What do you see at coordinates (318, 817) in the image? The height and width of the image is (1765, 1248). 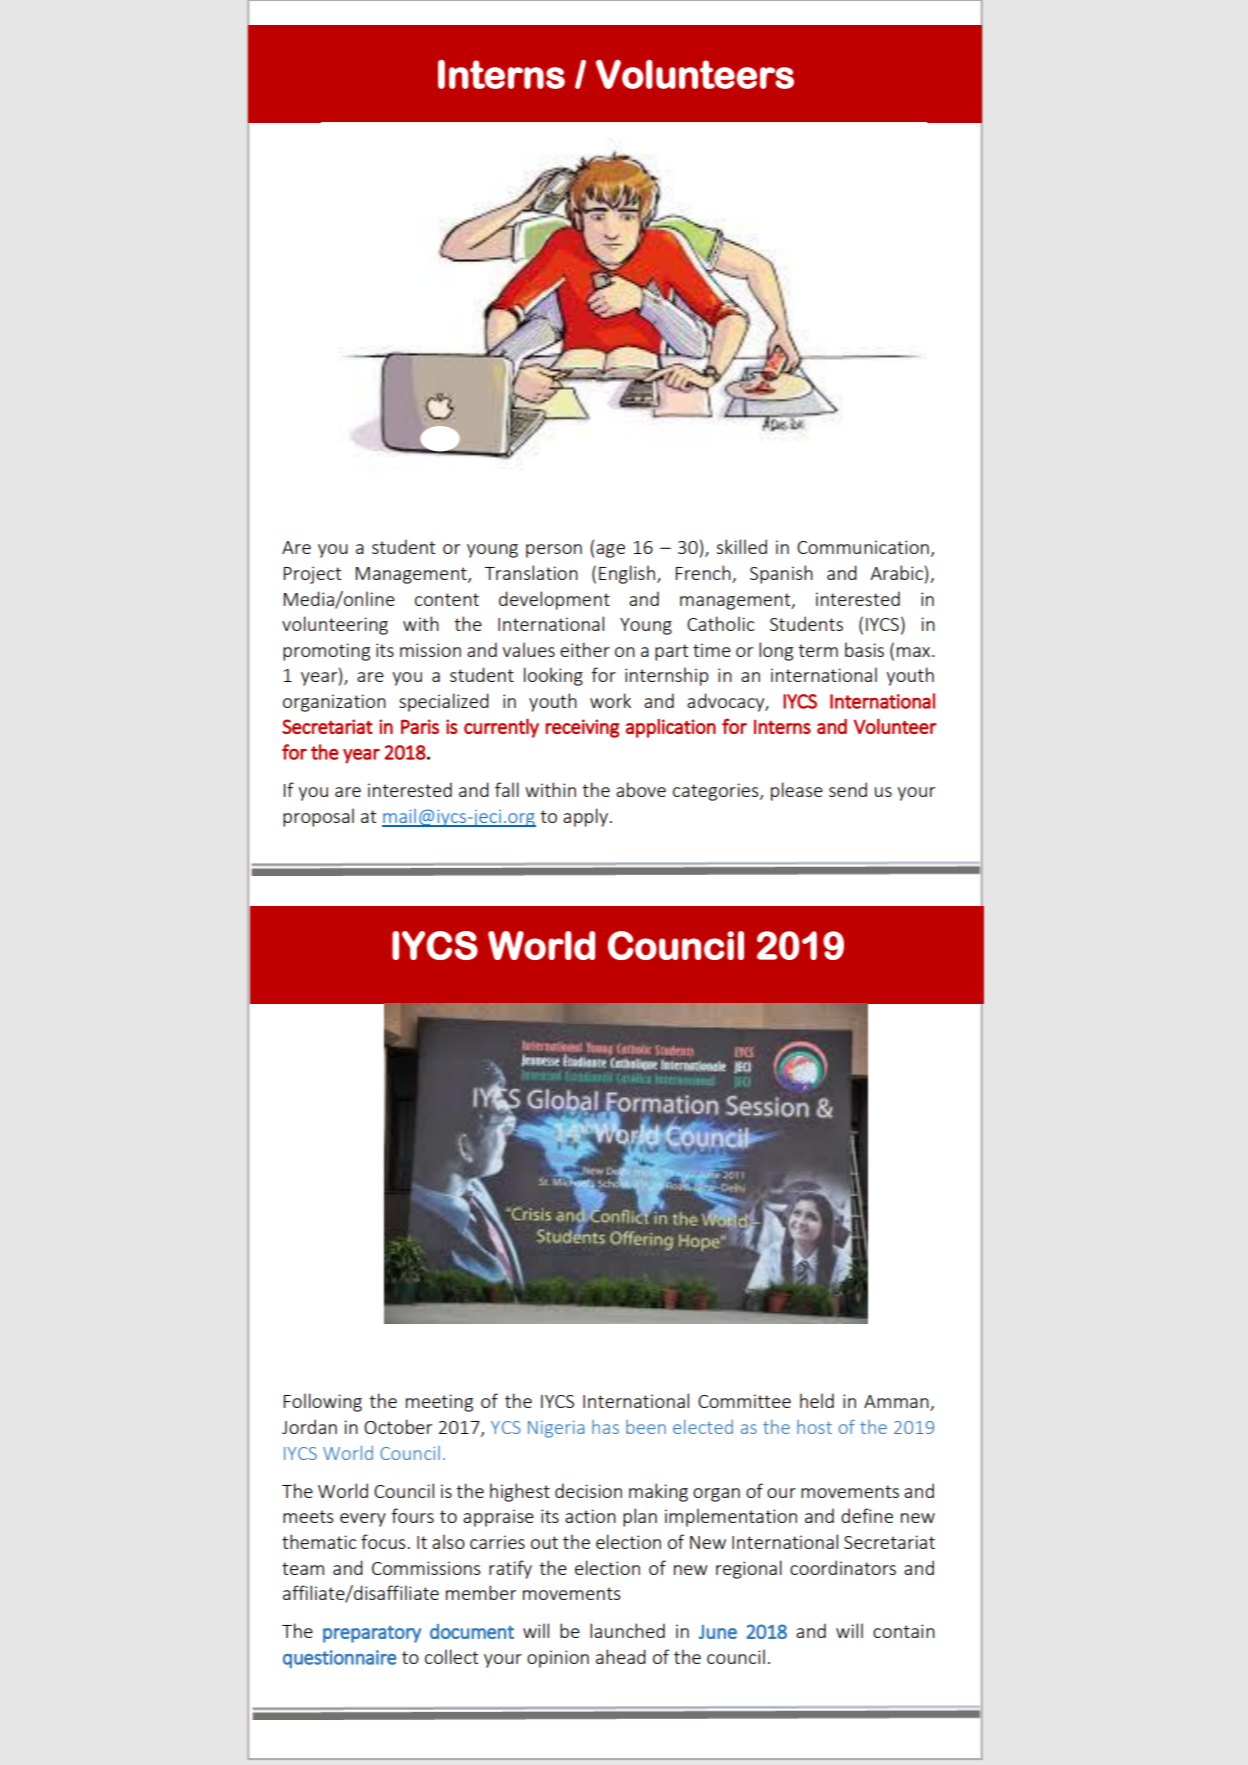 I see `proposal` at bounding box center [318, 817].
